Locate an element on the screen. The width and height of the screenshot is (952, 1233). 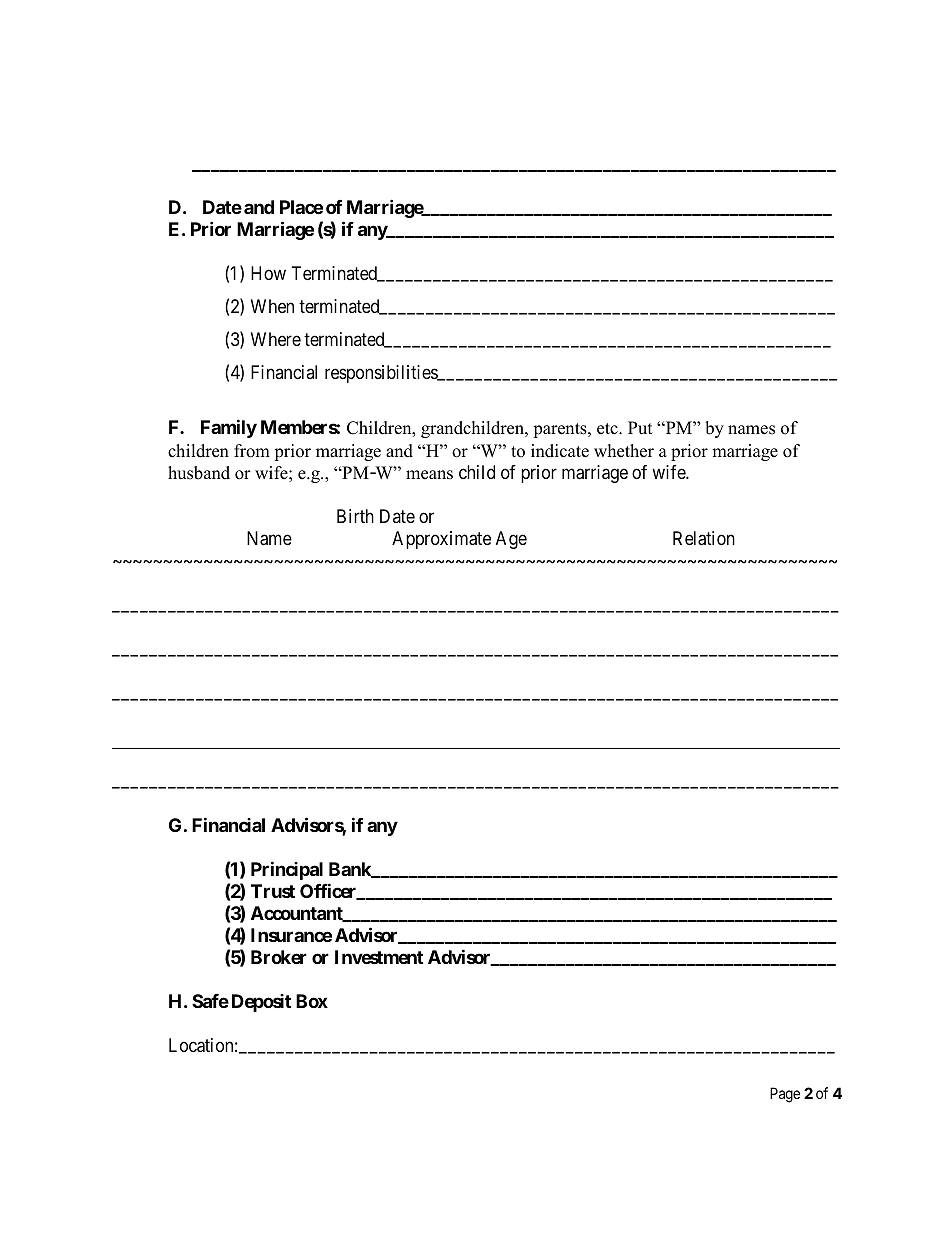
Page is located at coordinates (785, 1095).
